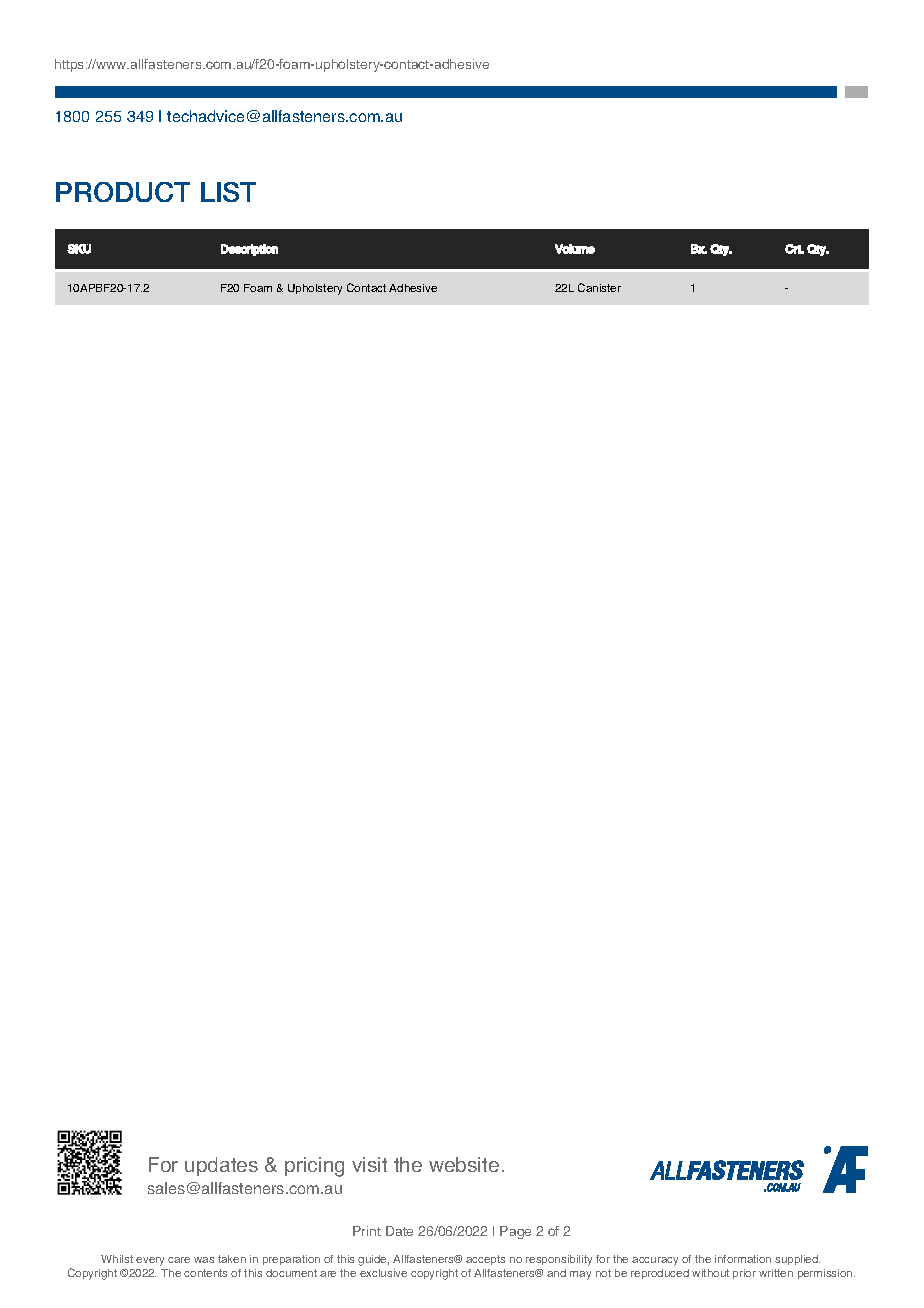 The height and width of the screenshot is (1308, 924). Describe the element at coordinates (743, 1259) in the screenshot. I see `information` at that location.
